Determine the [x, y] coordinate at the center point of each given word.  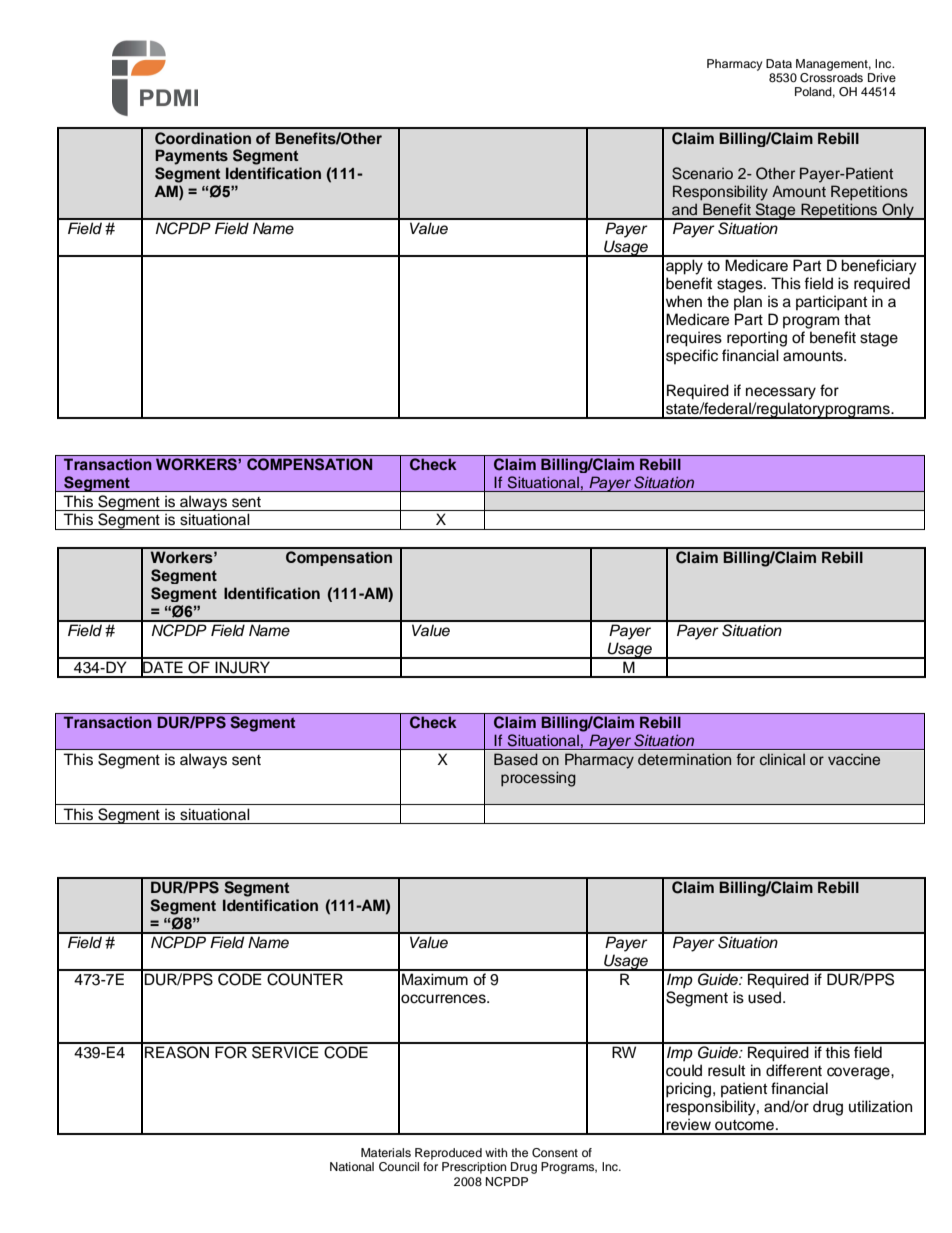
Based [516, 759]
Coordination [203, 138]
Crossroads [831, 76]
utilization [880, 1106]
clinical [782, 759]
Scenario [702, 173]
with [496, 1152]
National [352, 1166]
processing [538, 779]
